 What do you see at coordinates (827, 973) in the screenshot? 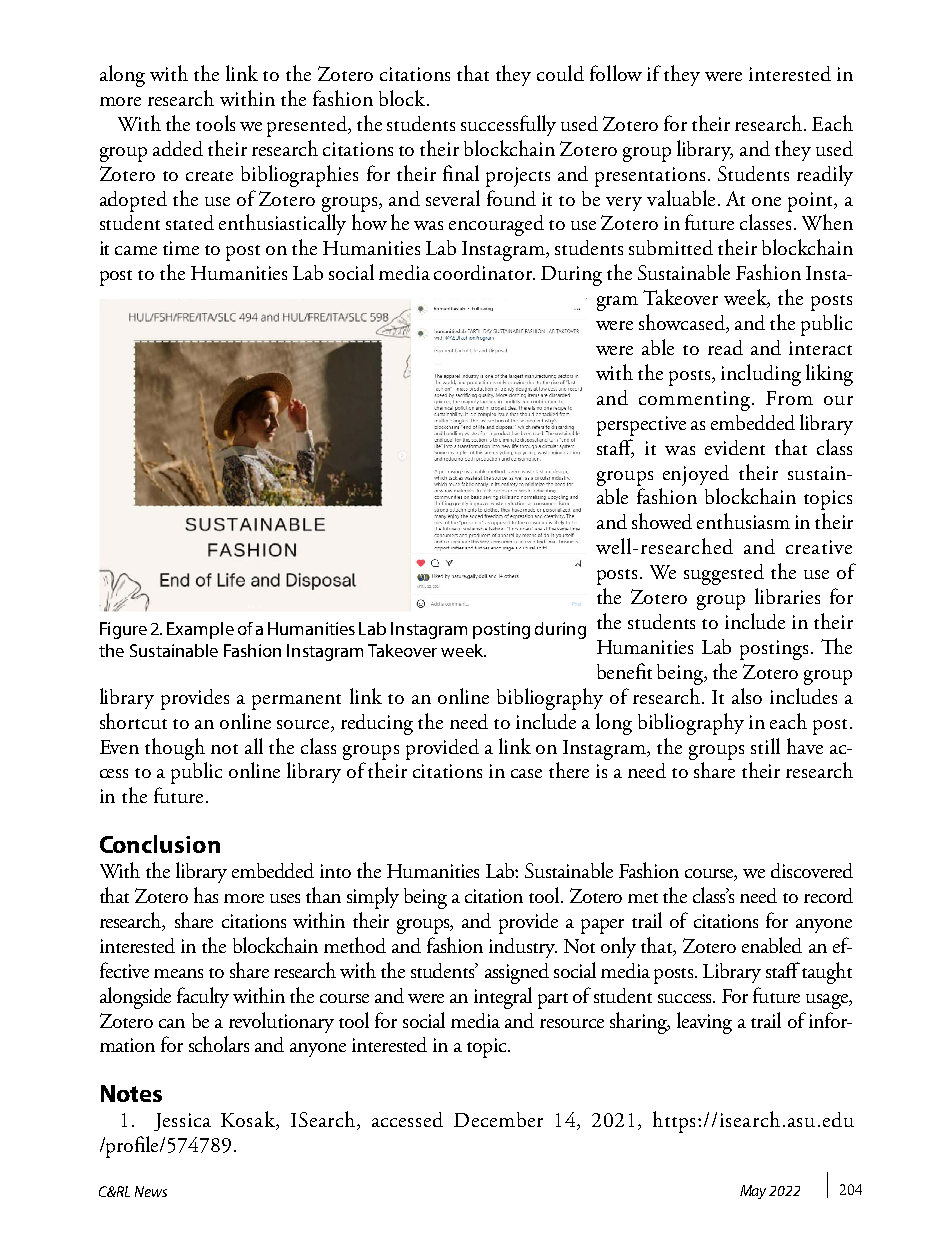
I see `taught` at bounding box center [827, 973].
